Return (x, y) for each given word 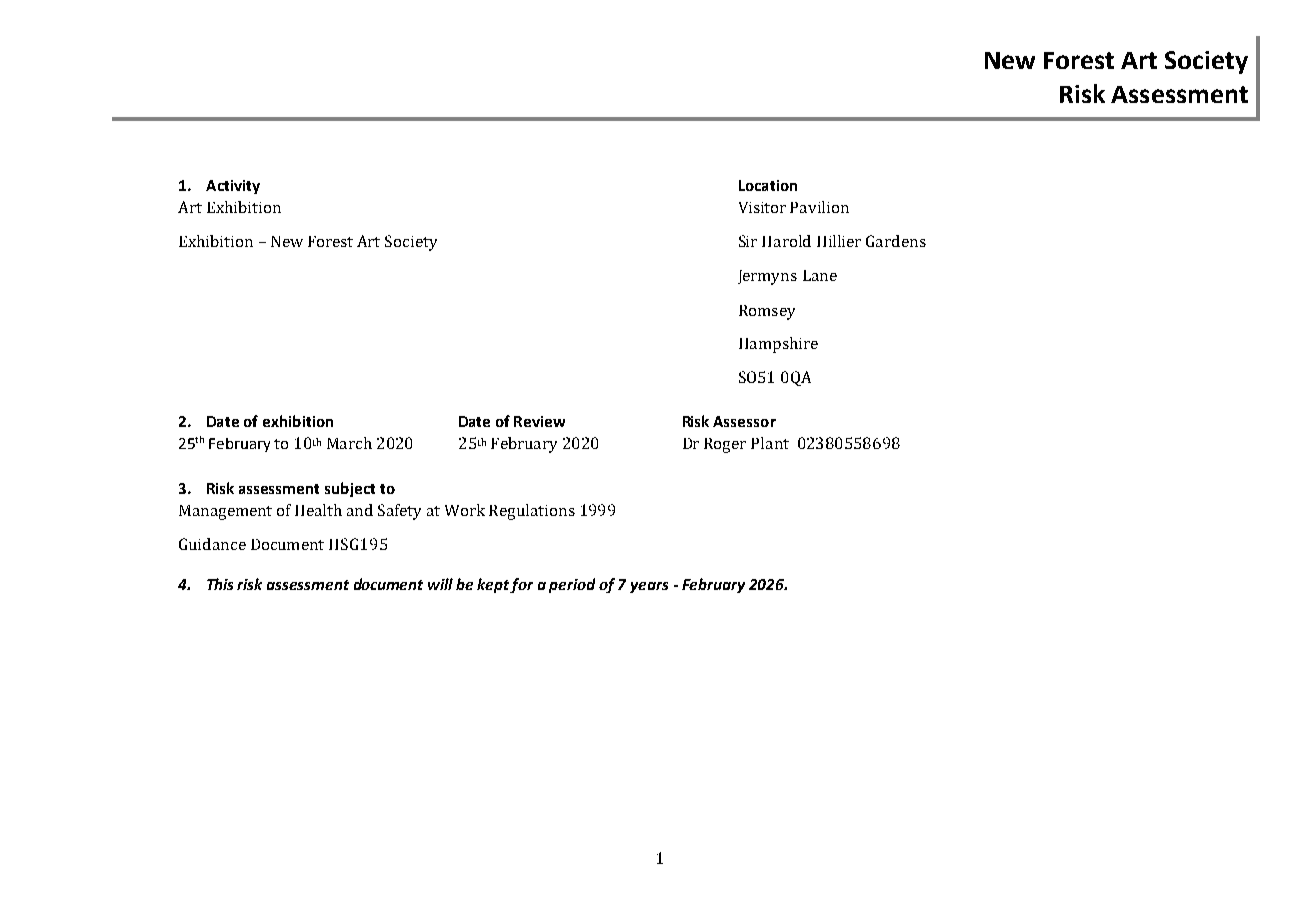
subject (350, 489)
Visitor (762, 207)
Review (539, 421)
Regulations (532, 512)
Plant (770, 443)
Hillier (839, 241)
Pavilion (819, 207)
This (220, 584)
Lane (820, 275)
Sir (748, 241)
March (349, 443)
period (572, 585)
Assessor (744, 421)
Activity (233, 187)
